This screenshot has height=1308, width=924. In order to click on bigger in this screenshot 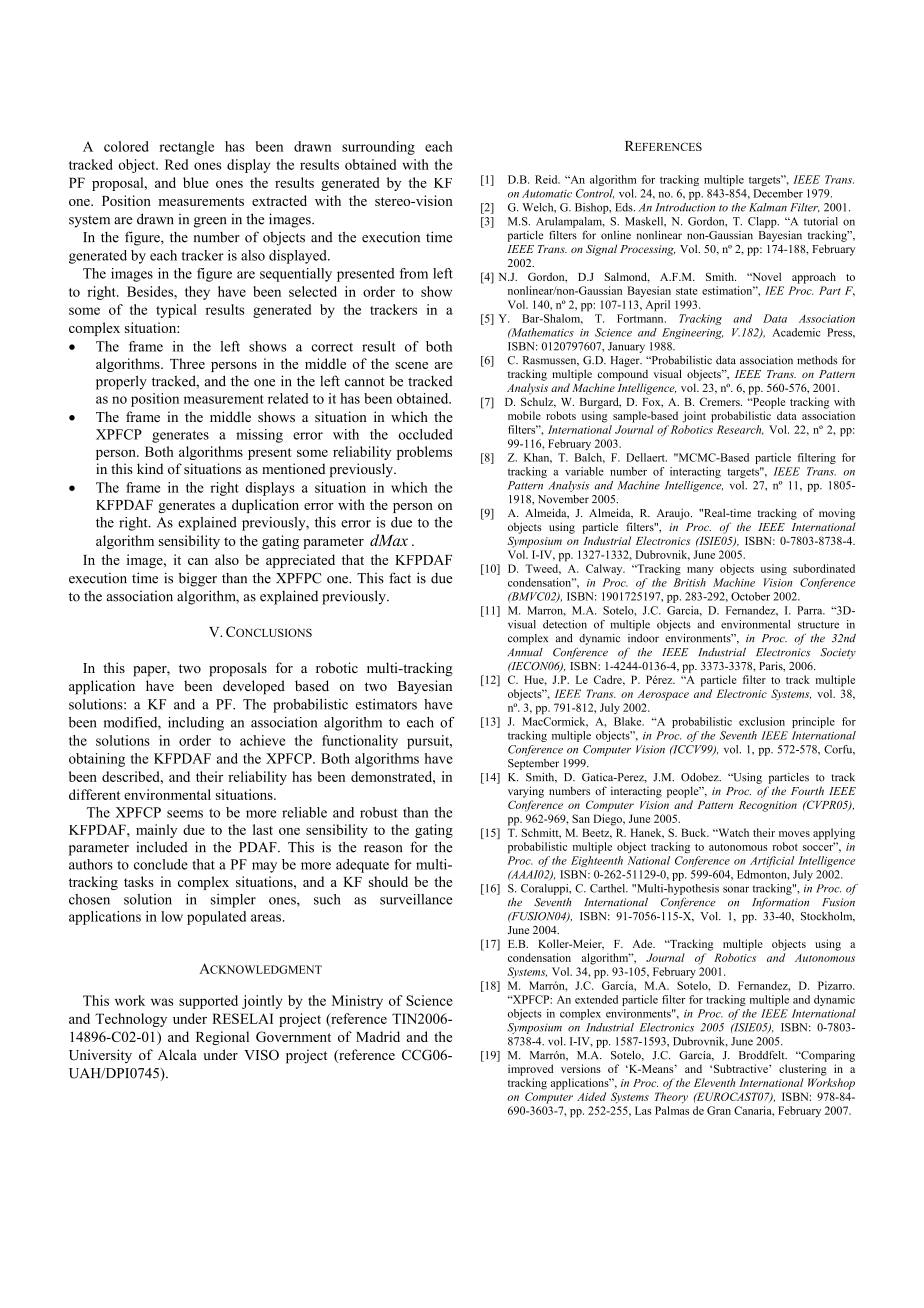, I will do `click(198, 579)`.
